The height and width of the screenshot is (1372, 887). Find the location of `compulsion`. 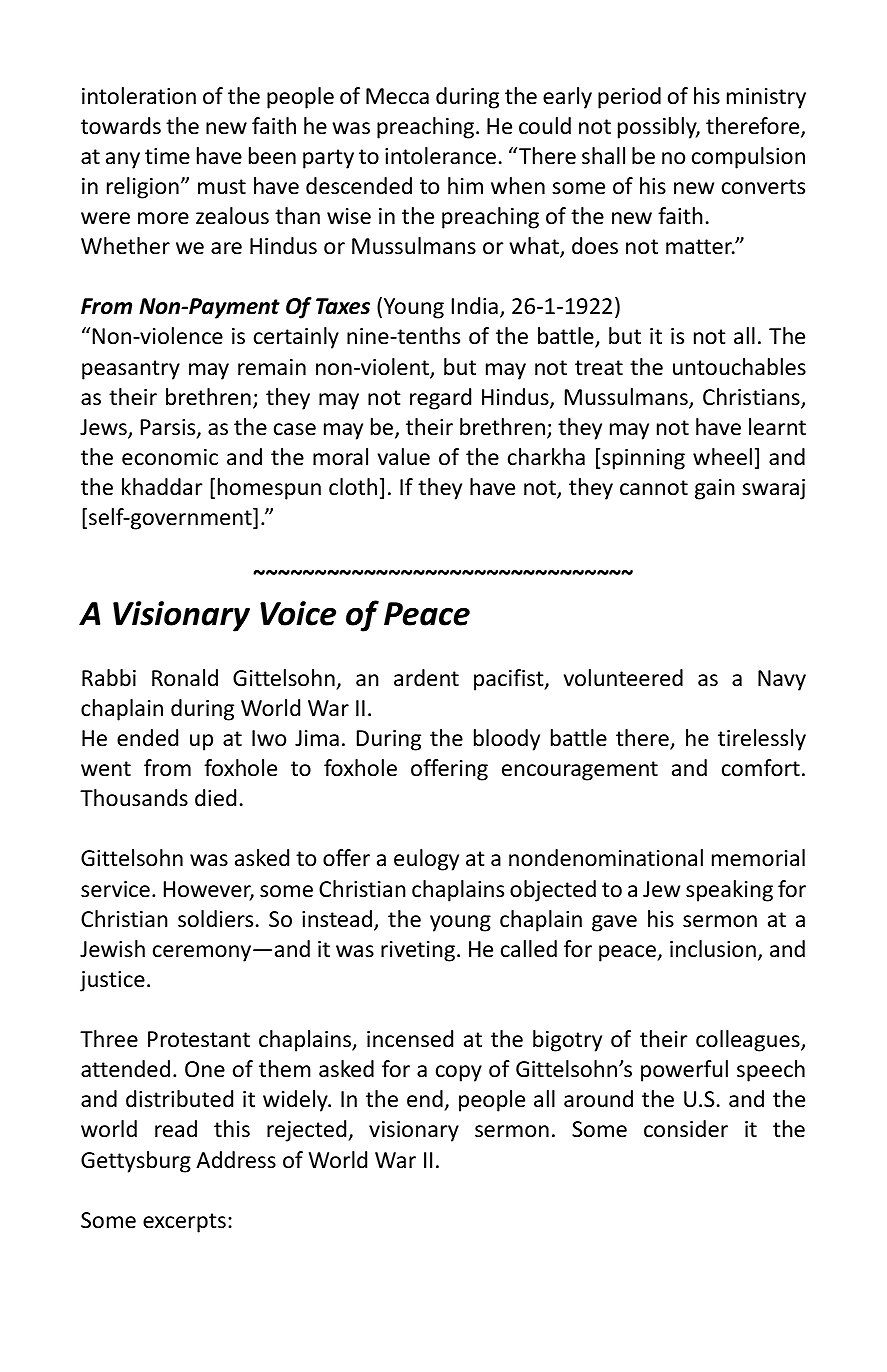

compulsion is located at coordinates (748, 158).
